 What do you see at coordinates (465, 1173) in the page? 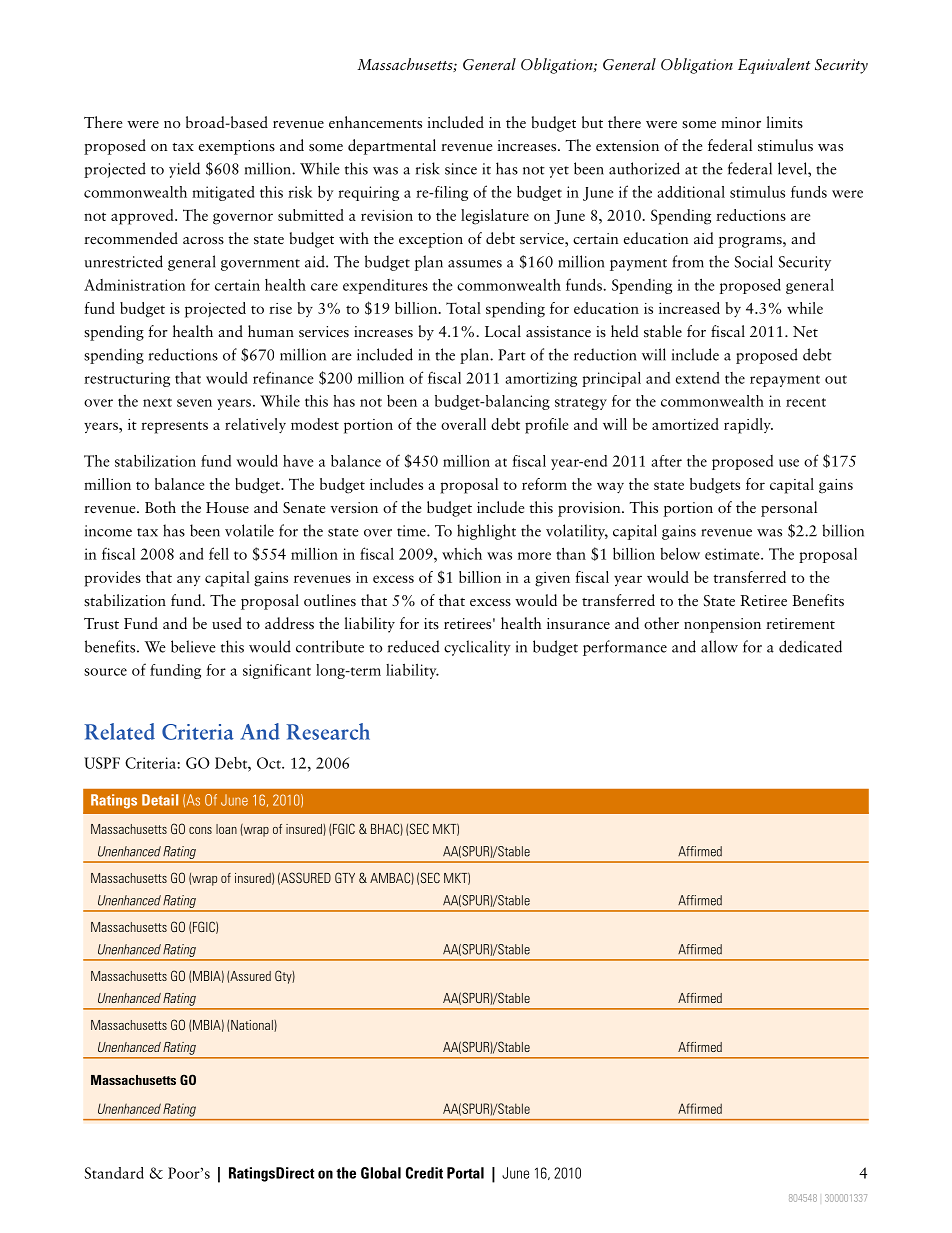
I see `Portal` at bounding box center [465, 1173].
